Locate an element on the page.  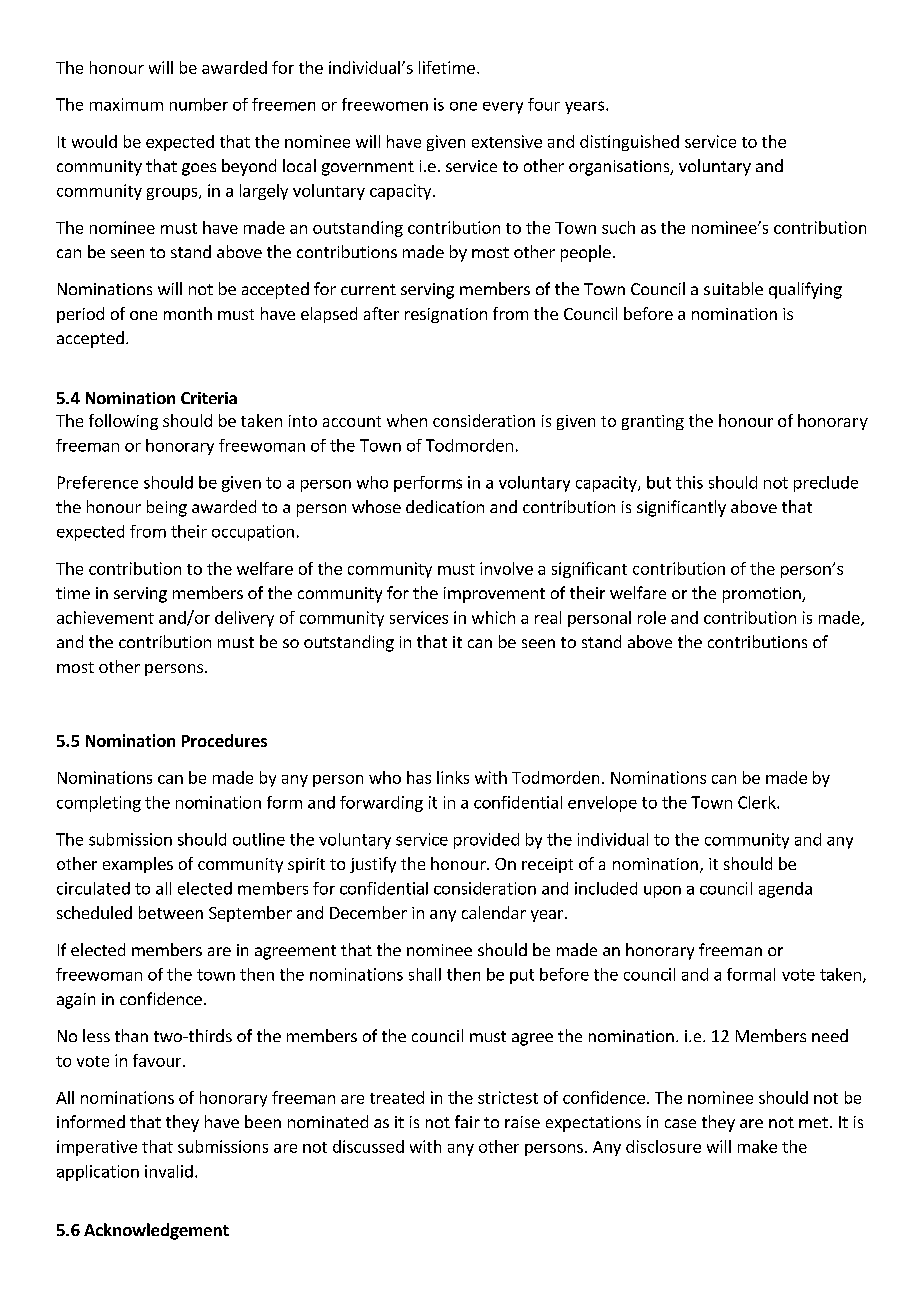
examples is located at coordinates (138, 865).
